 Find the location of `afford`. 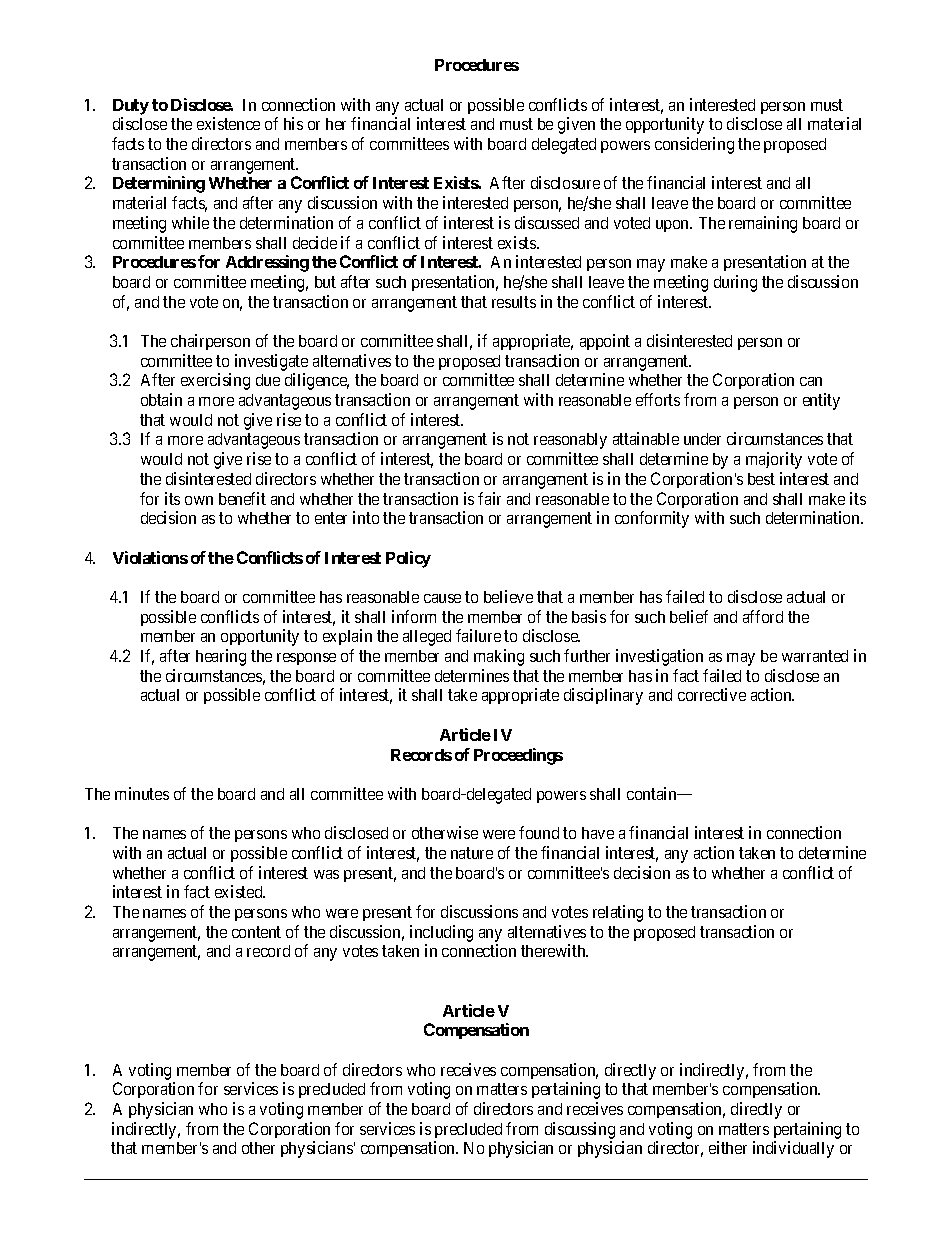

afford is located at coordinates (763, 616).
